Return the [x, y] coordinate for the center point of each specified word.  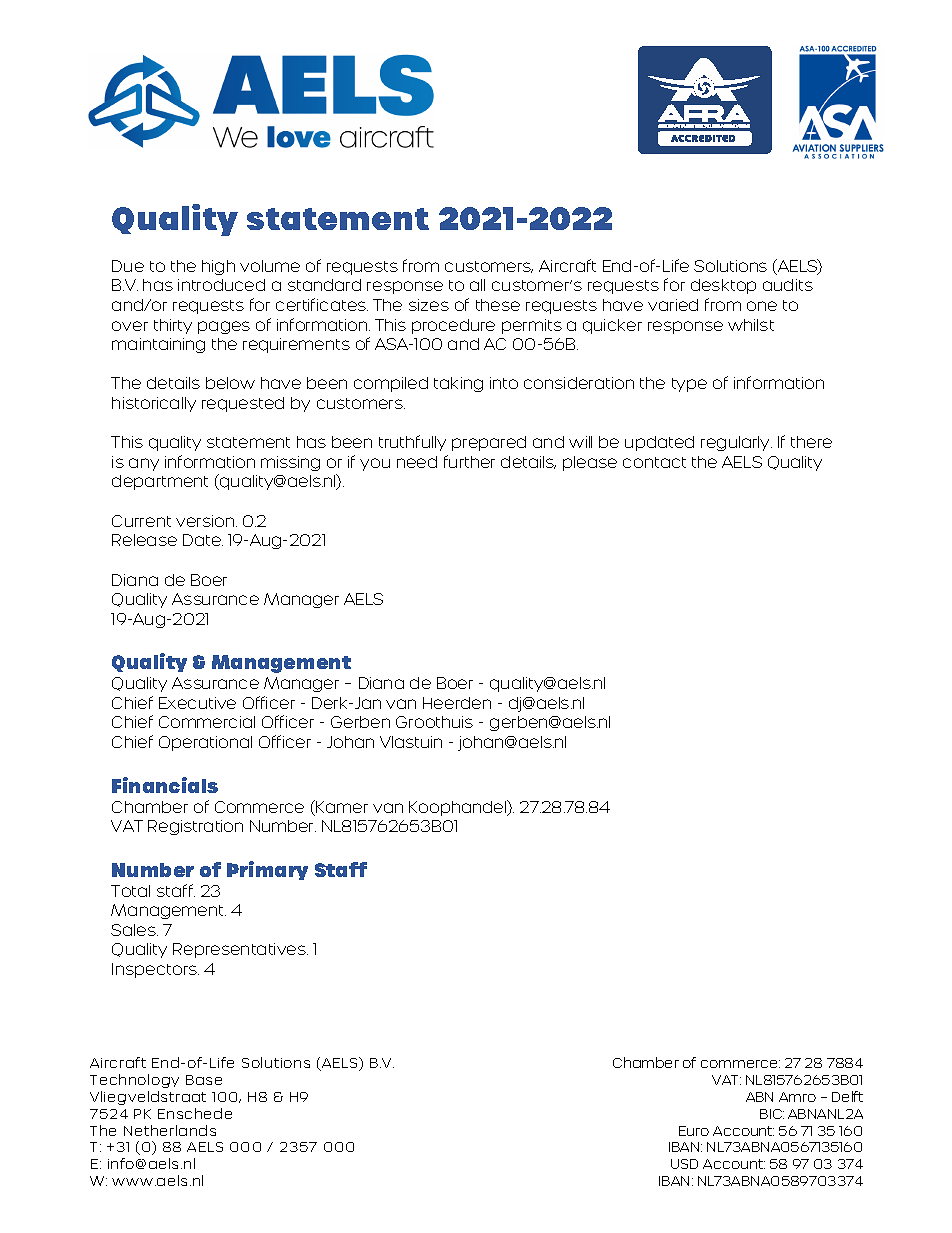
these [498, 305]
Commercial [207, 722]
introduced [221, 285]
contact [654, 462]
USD [684, 1164]
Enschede [195, 1113]
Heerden [457, 703]
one [762, 306]
